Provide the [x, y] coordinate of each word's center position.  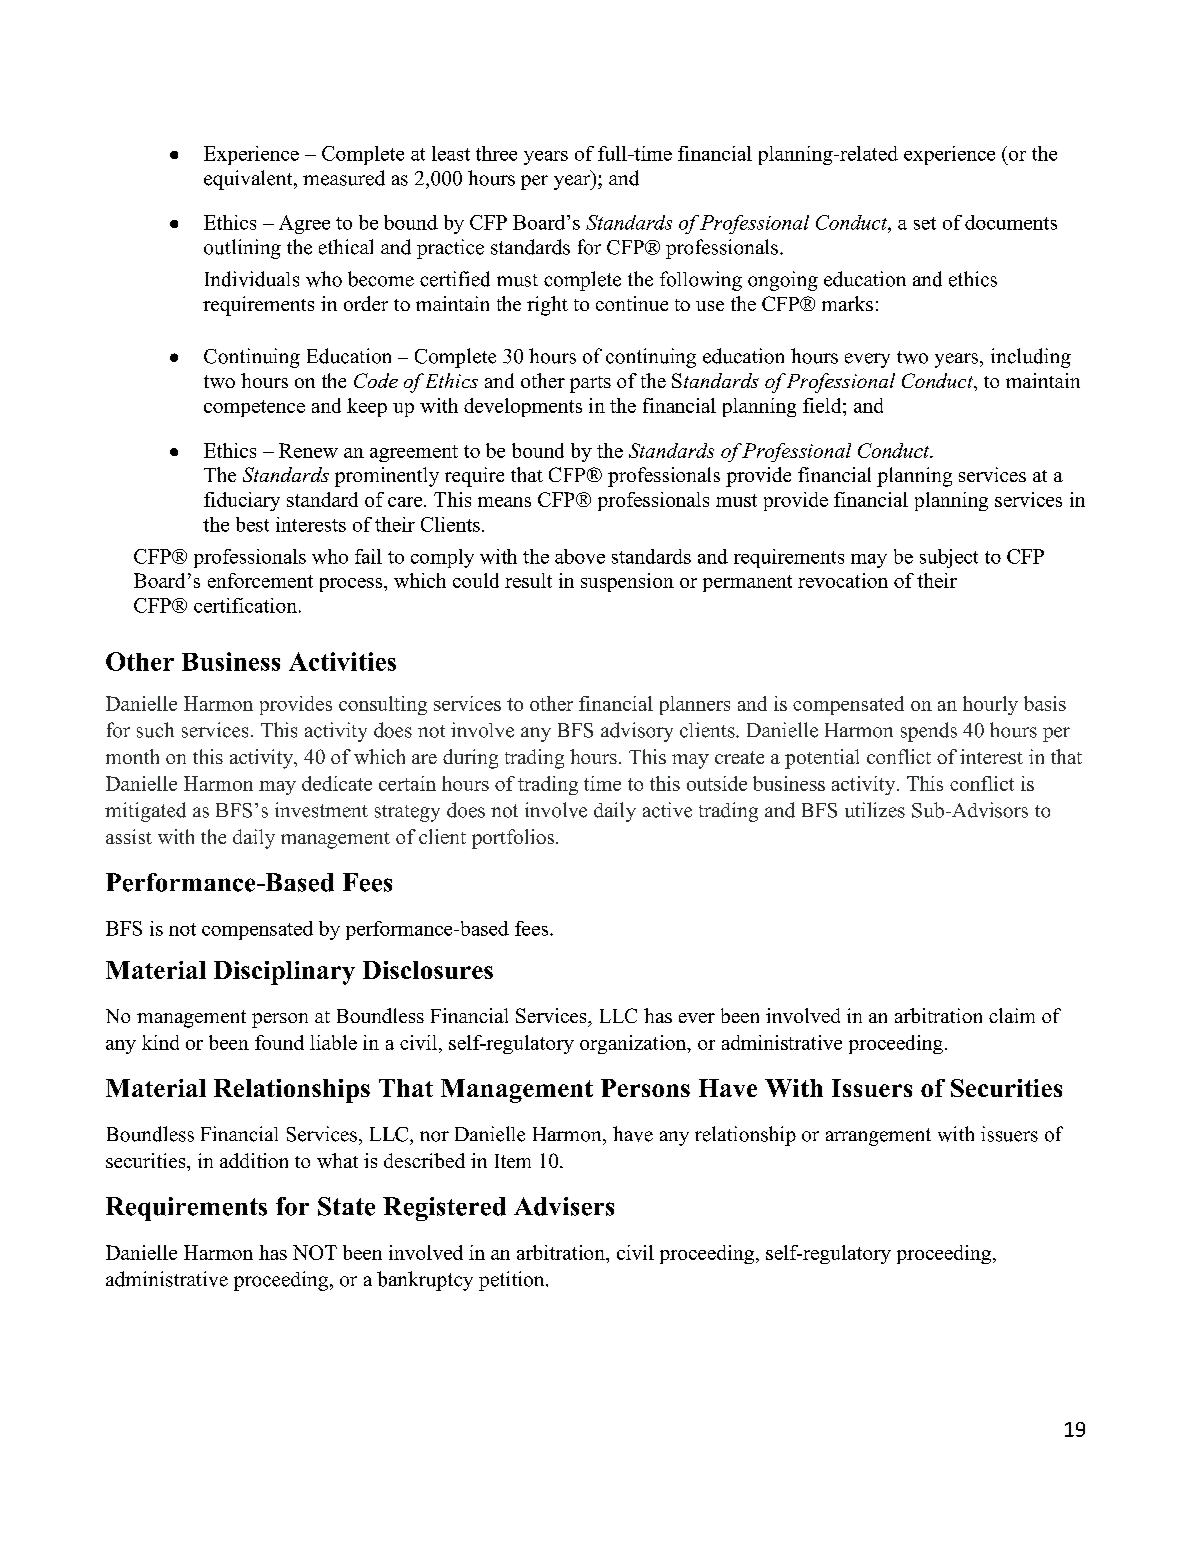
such [155, 730]
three [496, 153]
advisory [637, 732]
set [925, 223]
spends [929, 732]
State [346, 1206]
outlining [242, 249]
